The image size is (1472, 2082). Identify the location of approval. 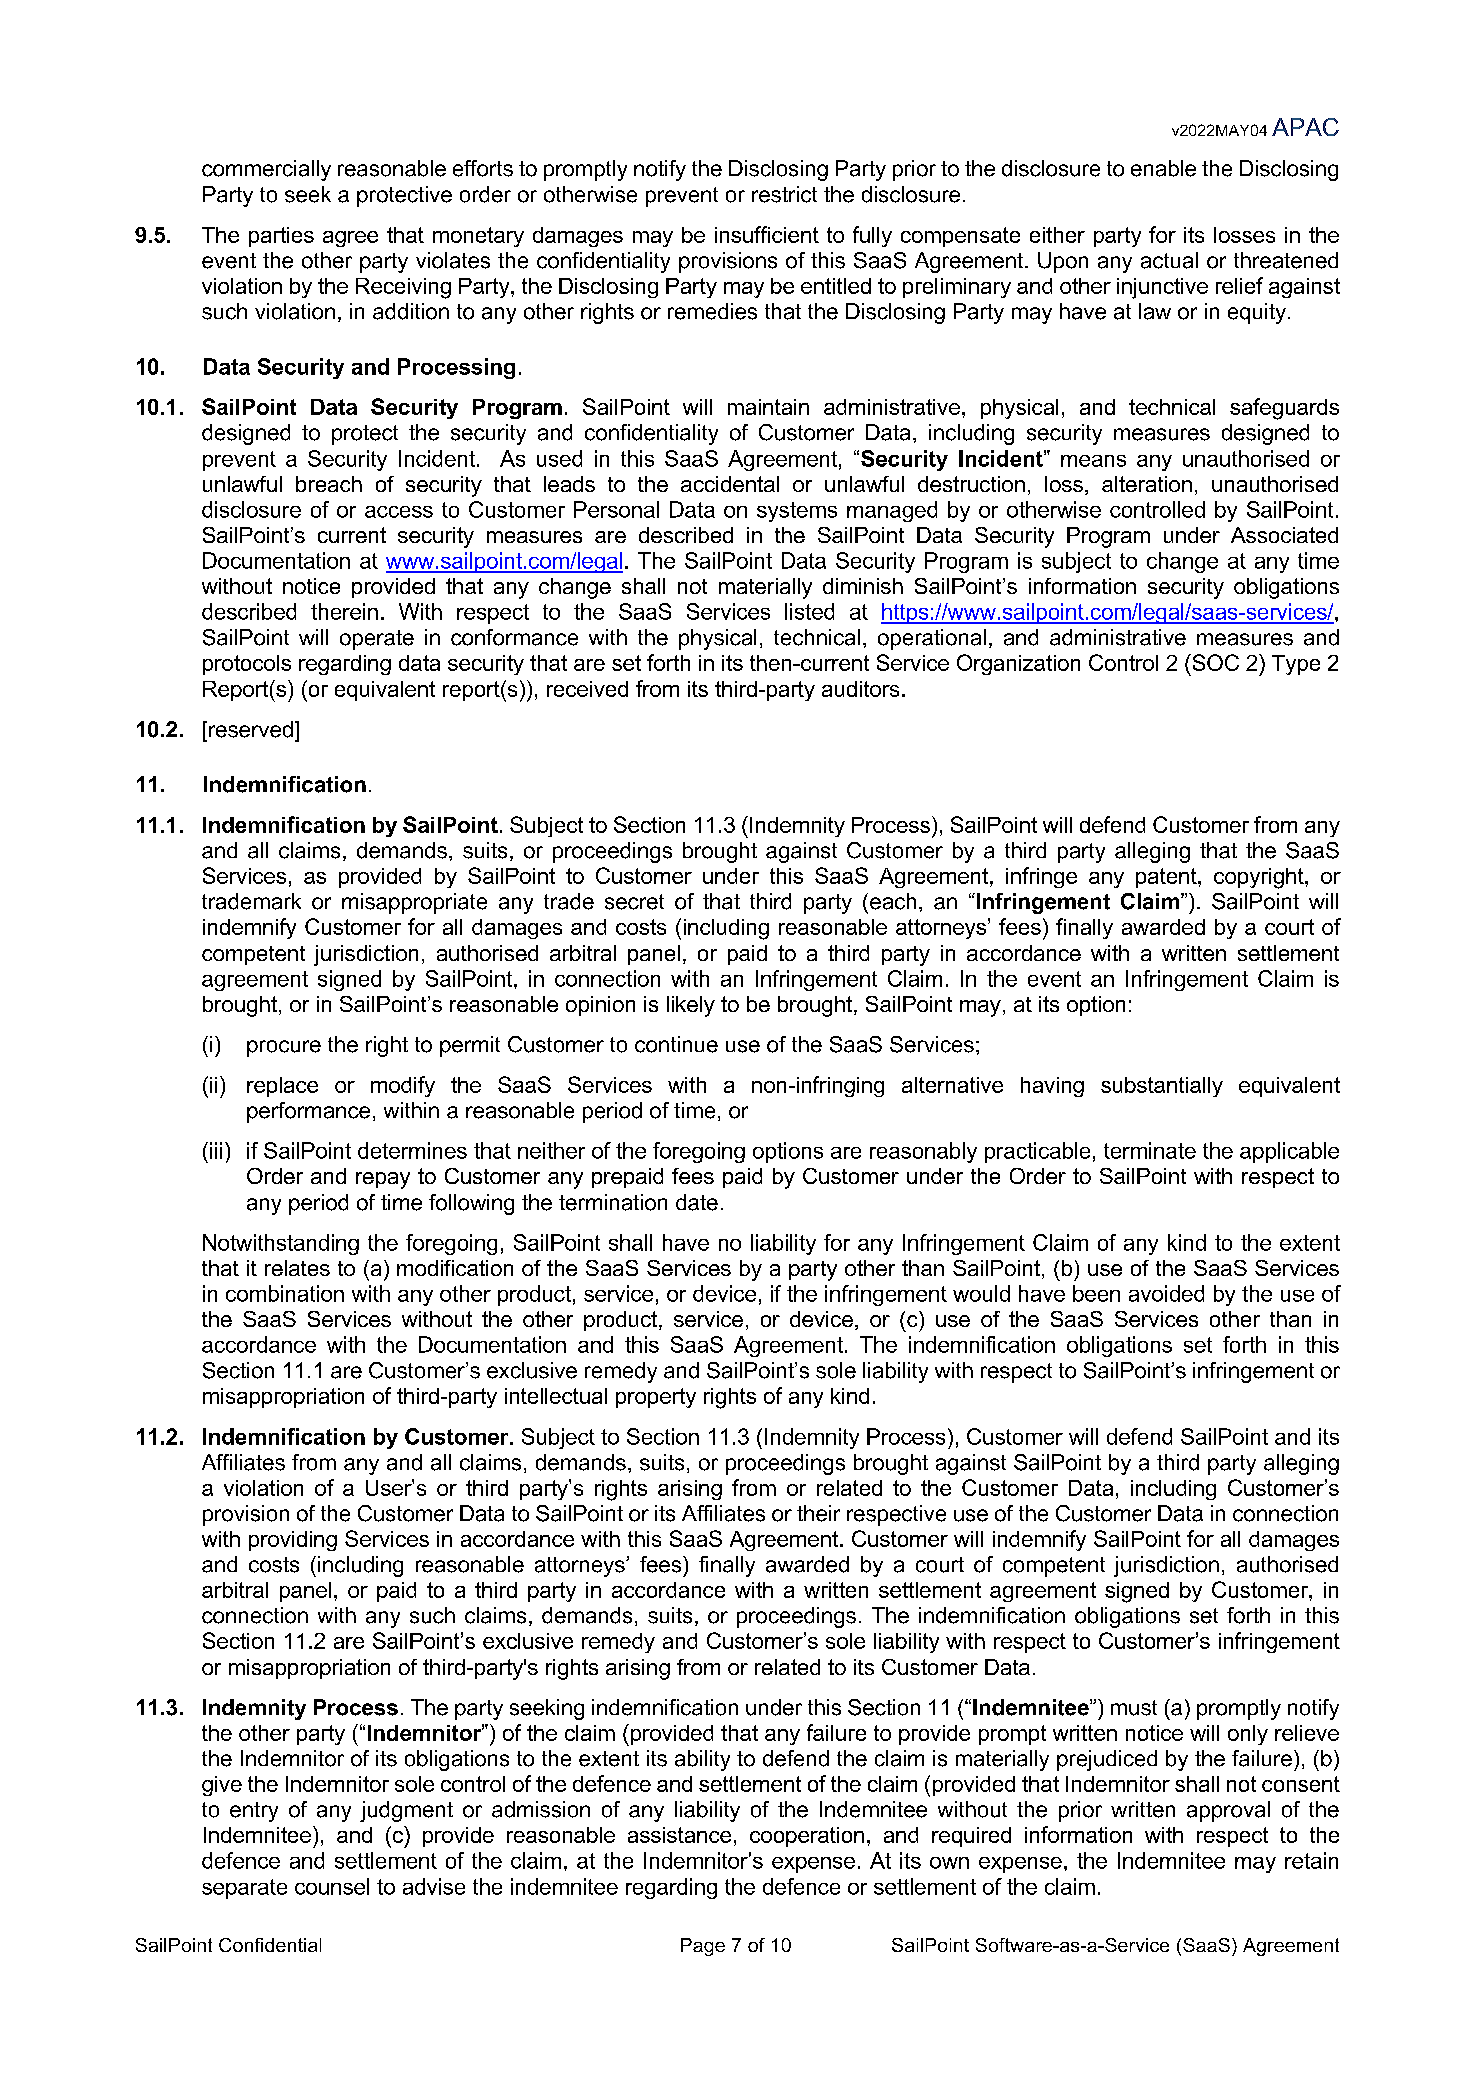
(1228, 1811).
